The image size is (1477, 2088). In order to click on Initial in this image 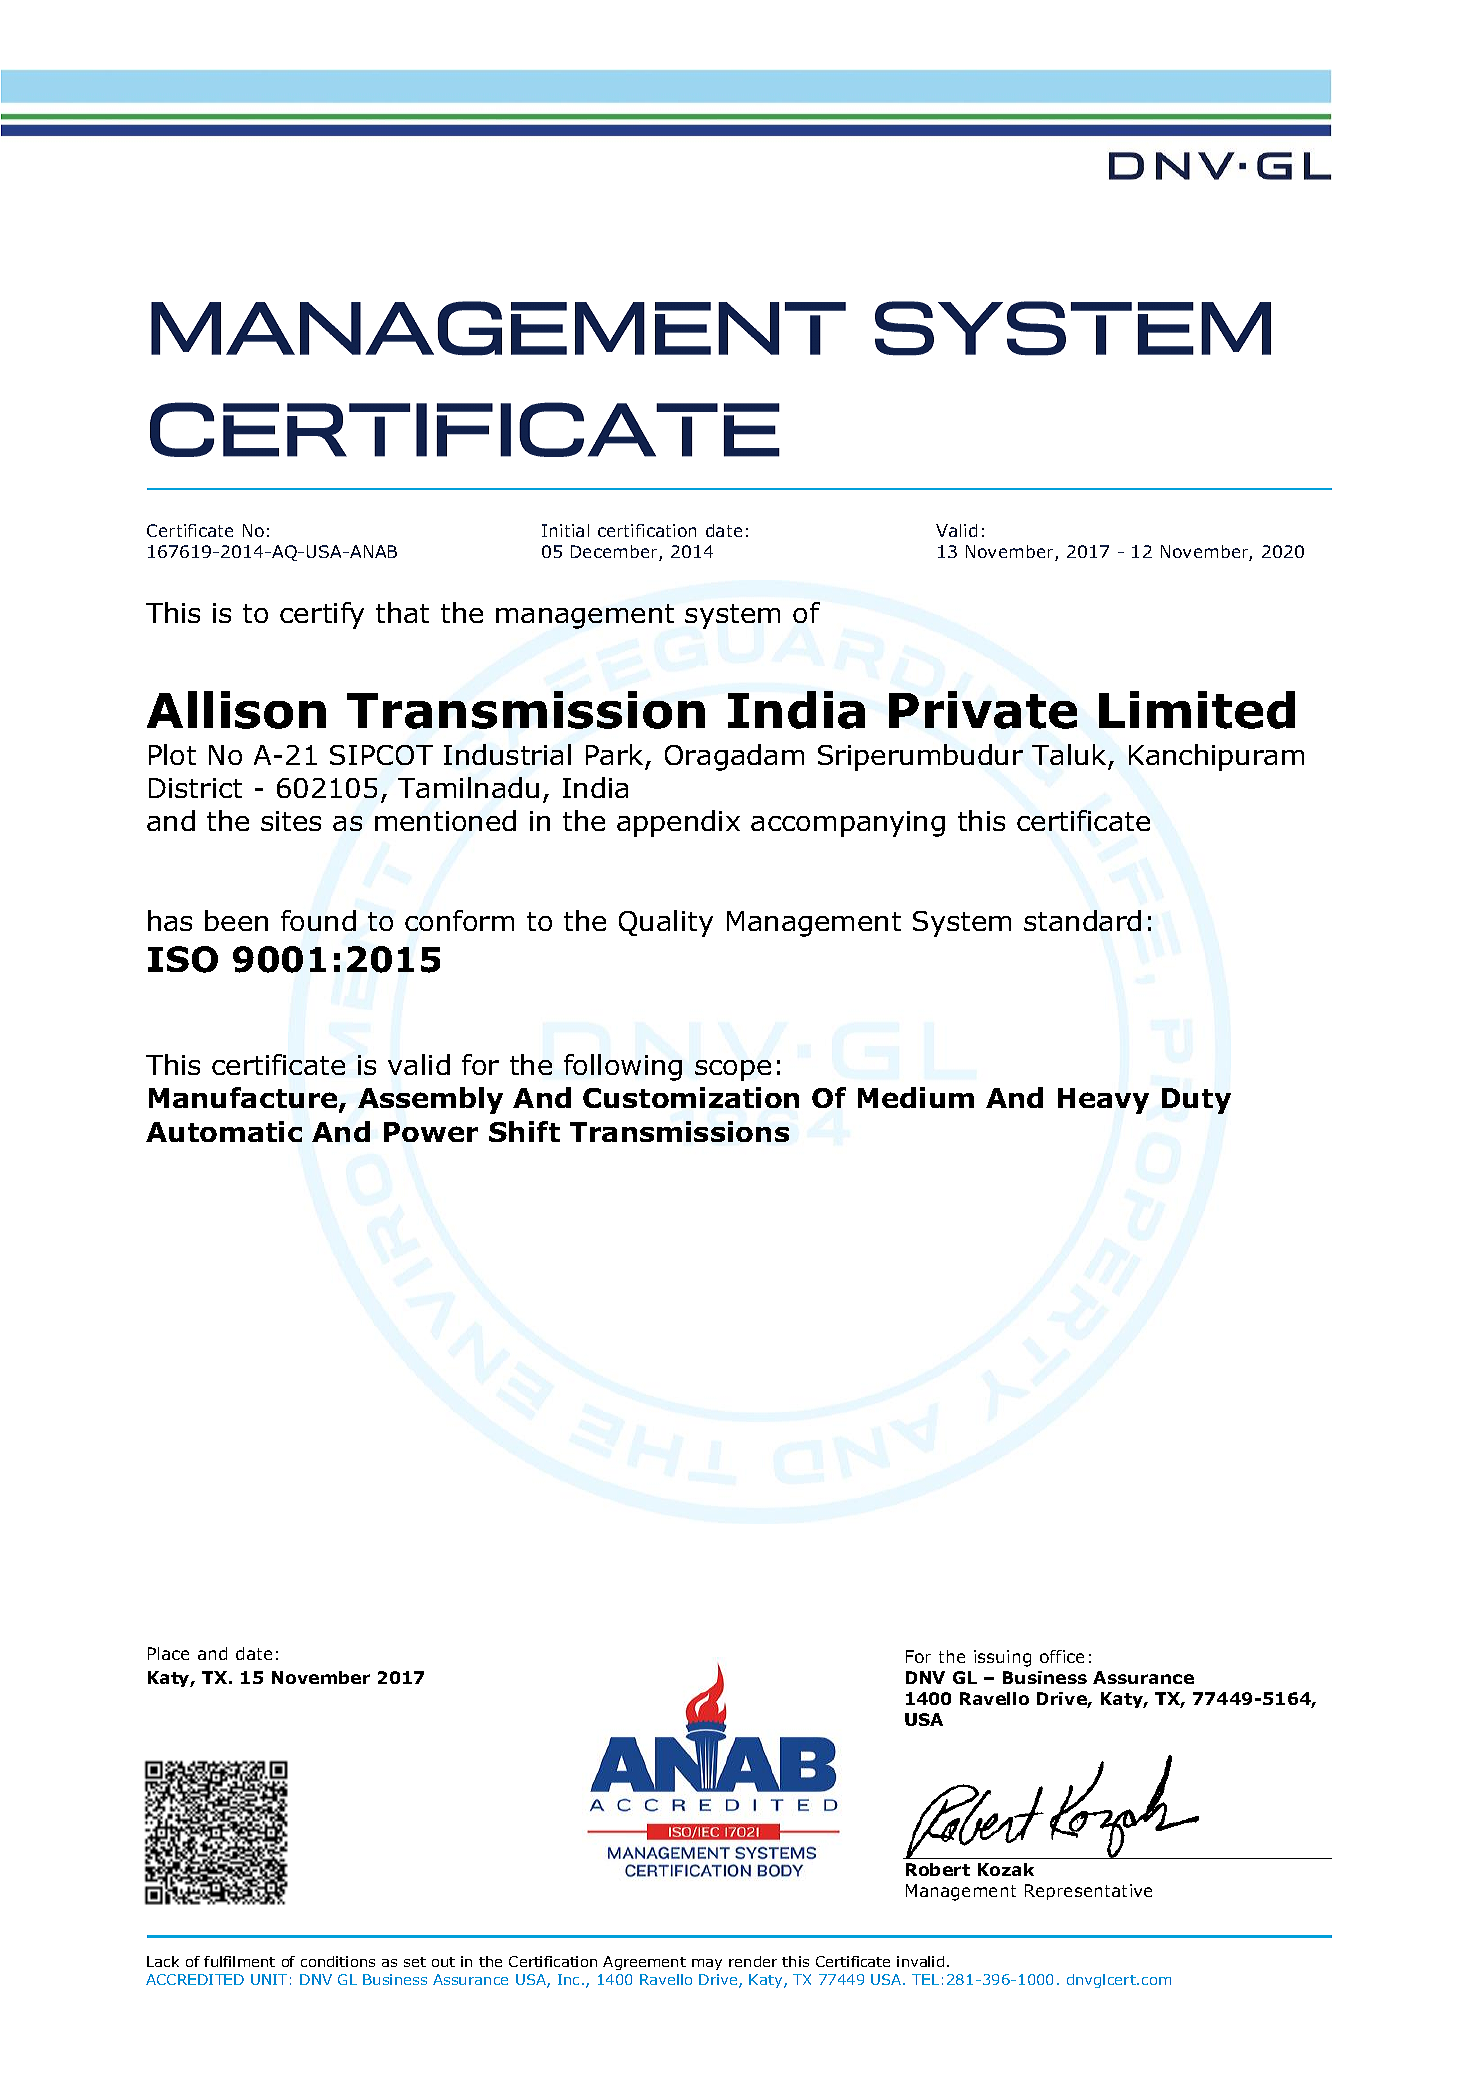, I will do `click(565, 530)`.
